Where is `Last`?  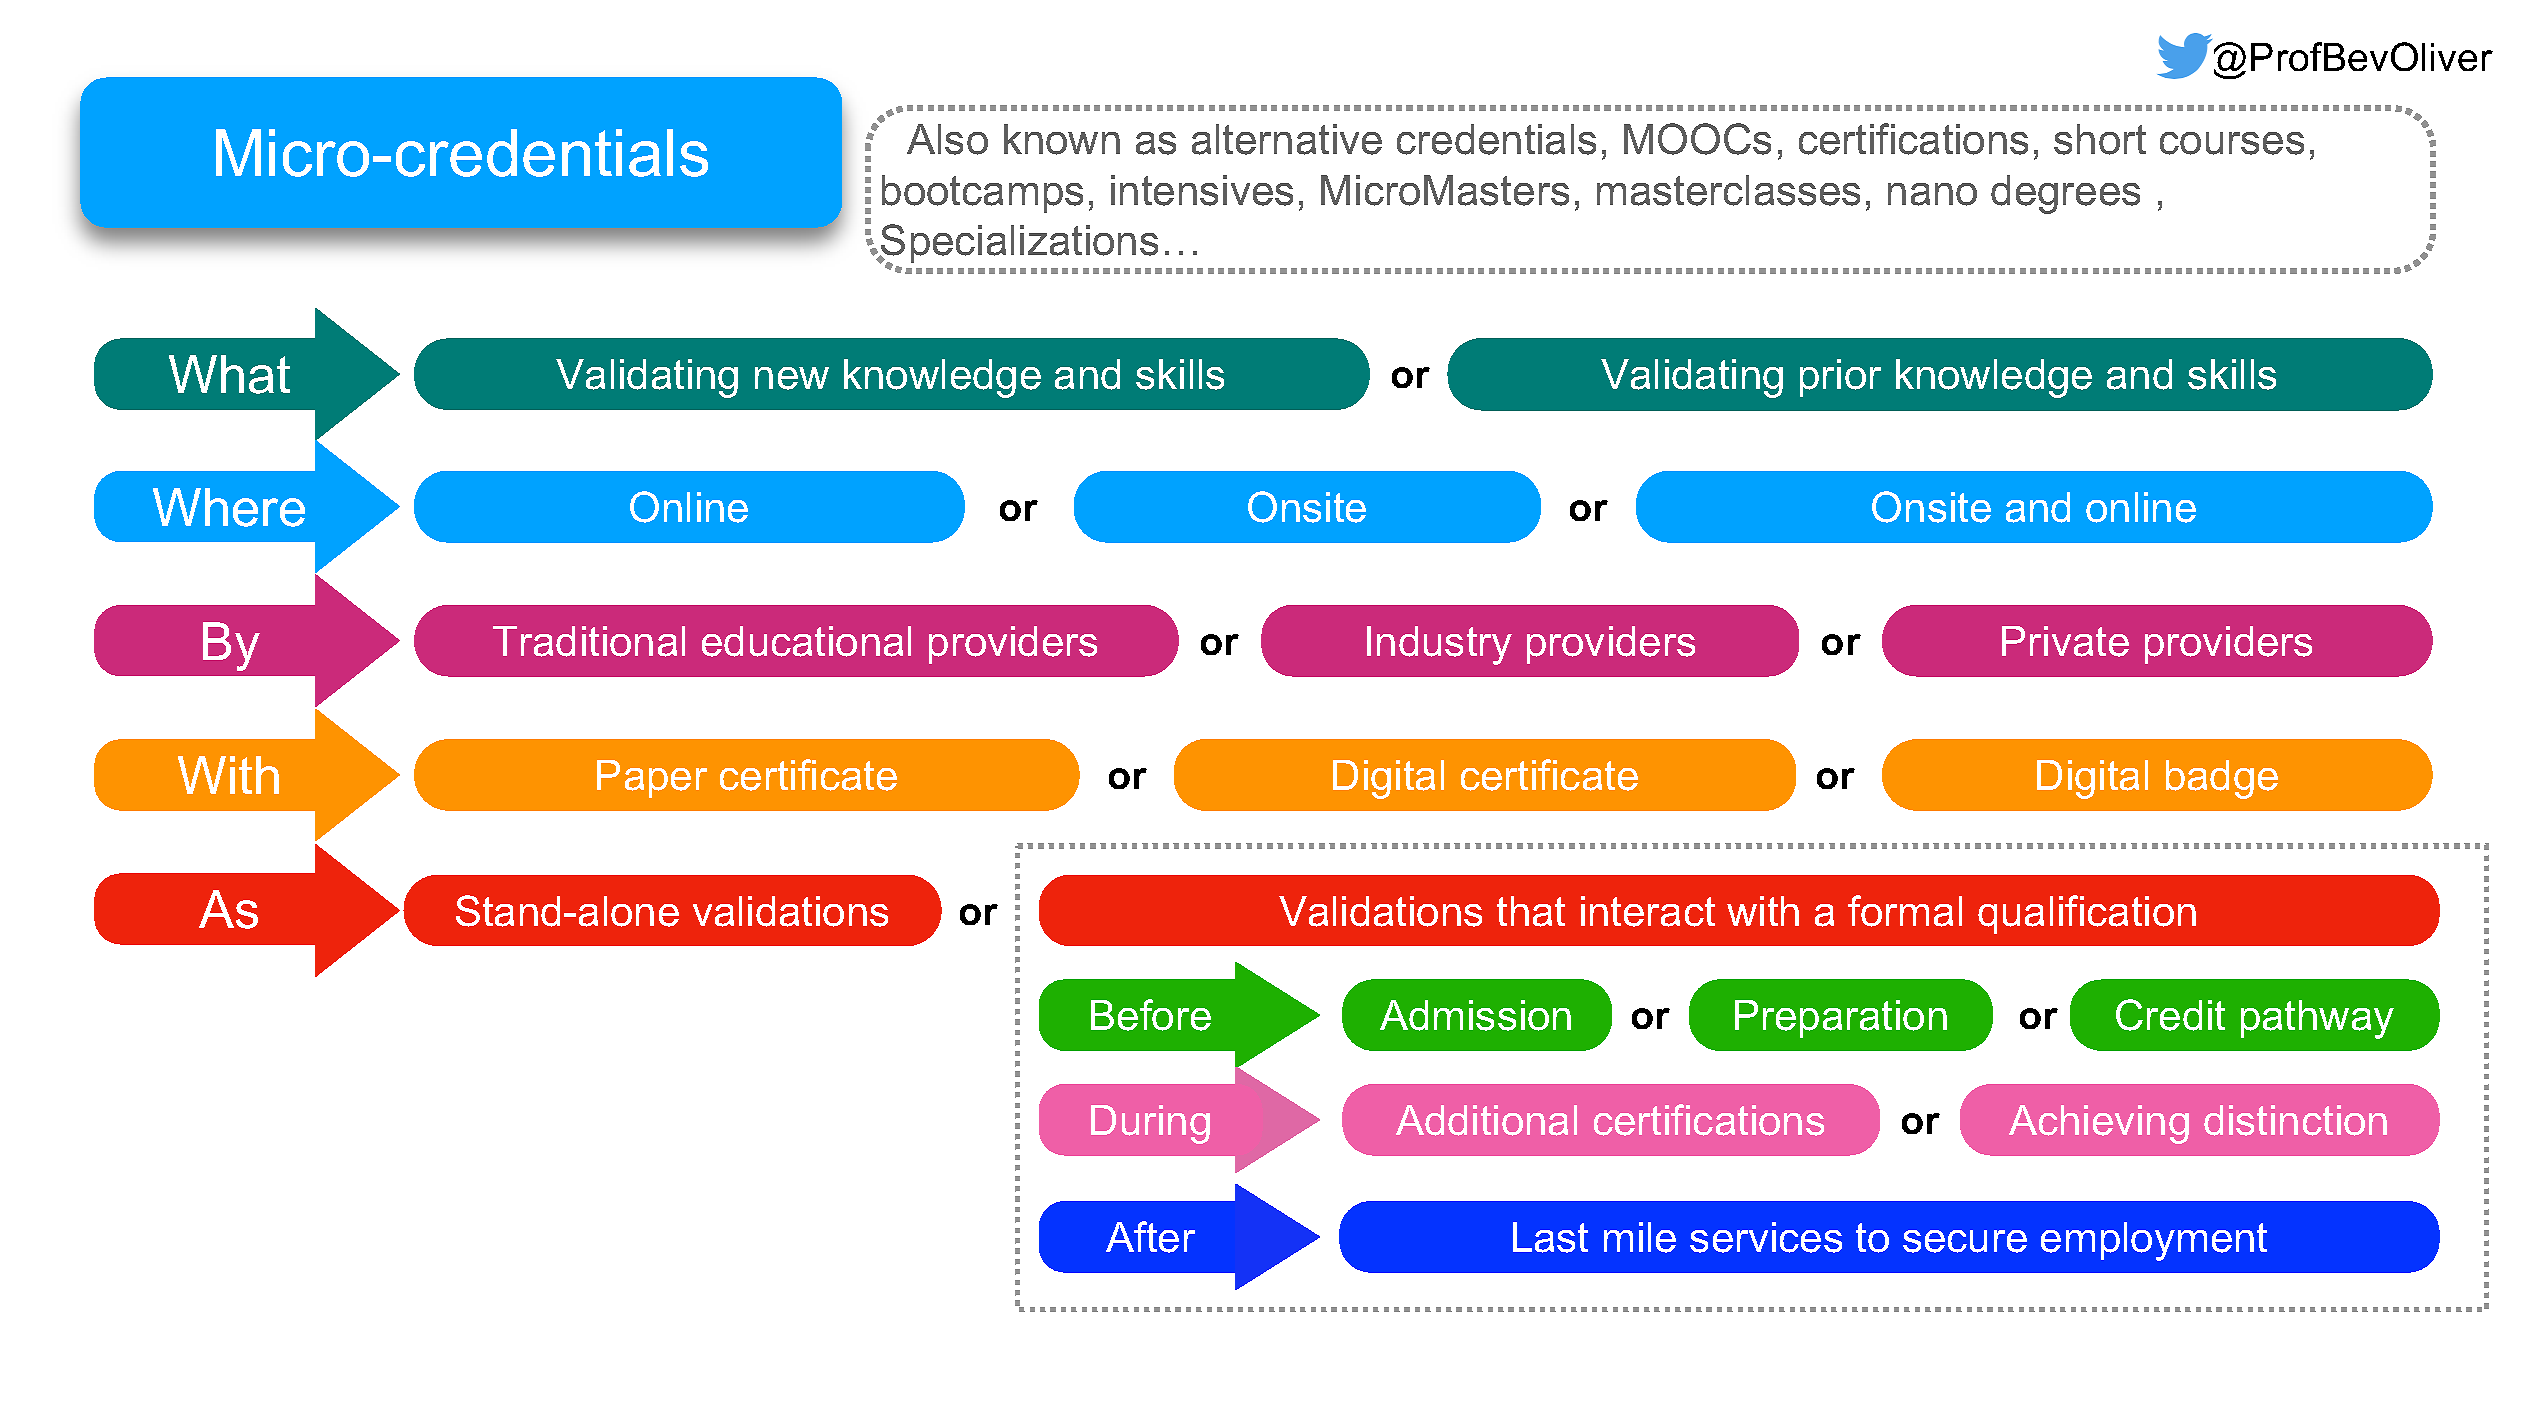 Last is located at coordinates (1550, 1237).
